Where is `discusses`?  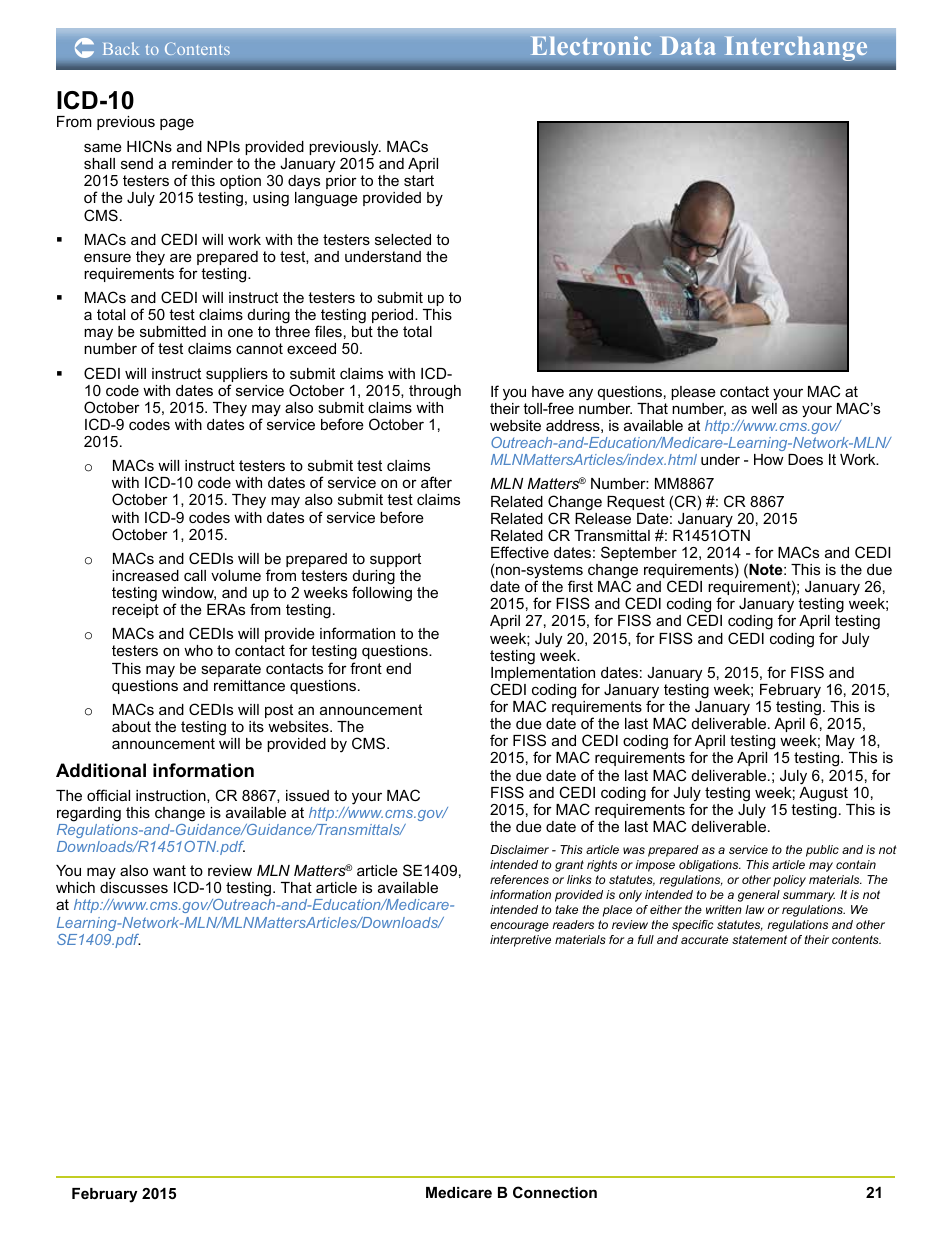
discusses is located at coordinates (134, 887).
